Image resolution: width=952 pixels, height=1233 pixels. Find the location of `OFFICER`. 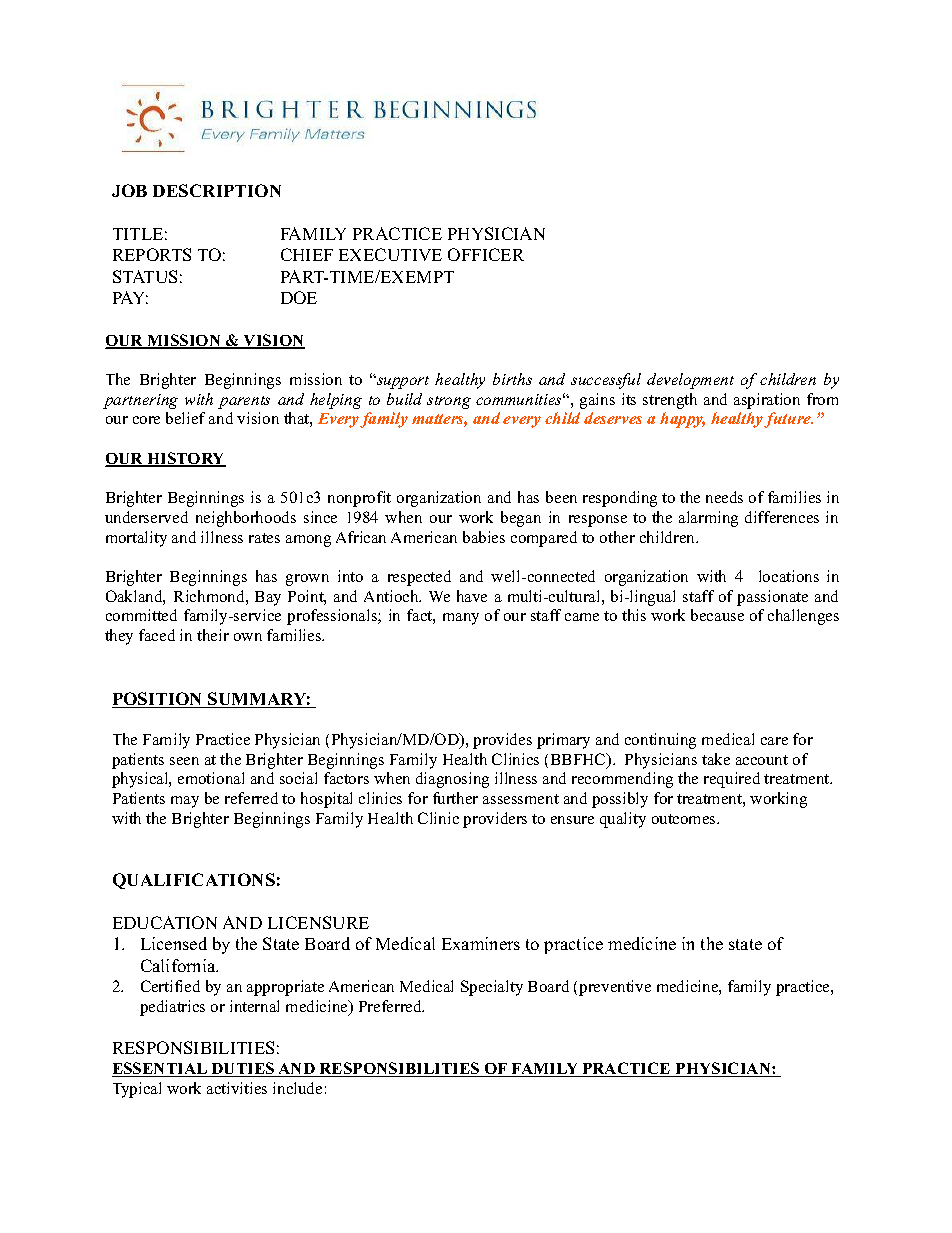

OFFICER is located at coordinates (486, 254).
